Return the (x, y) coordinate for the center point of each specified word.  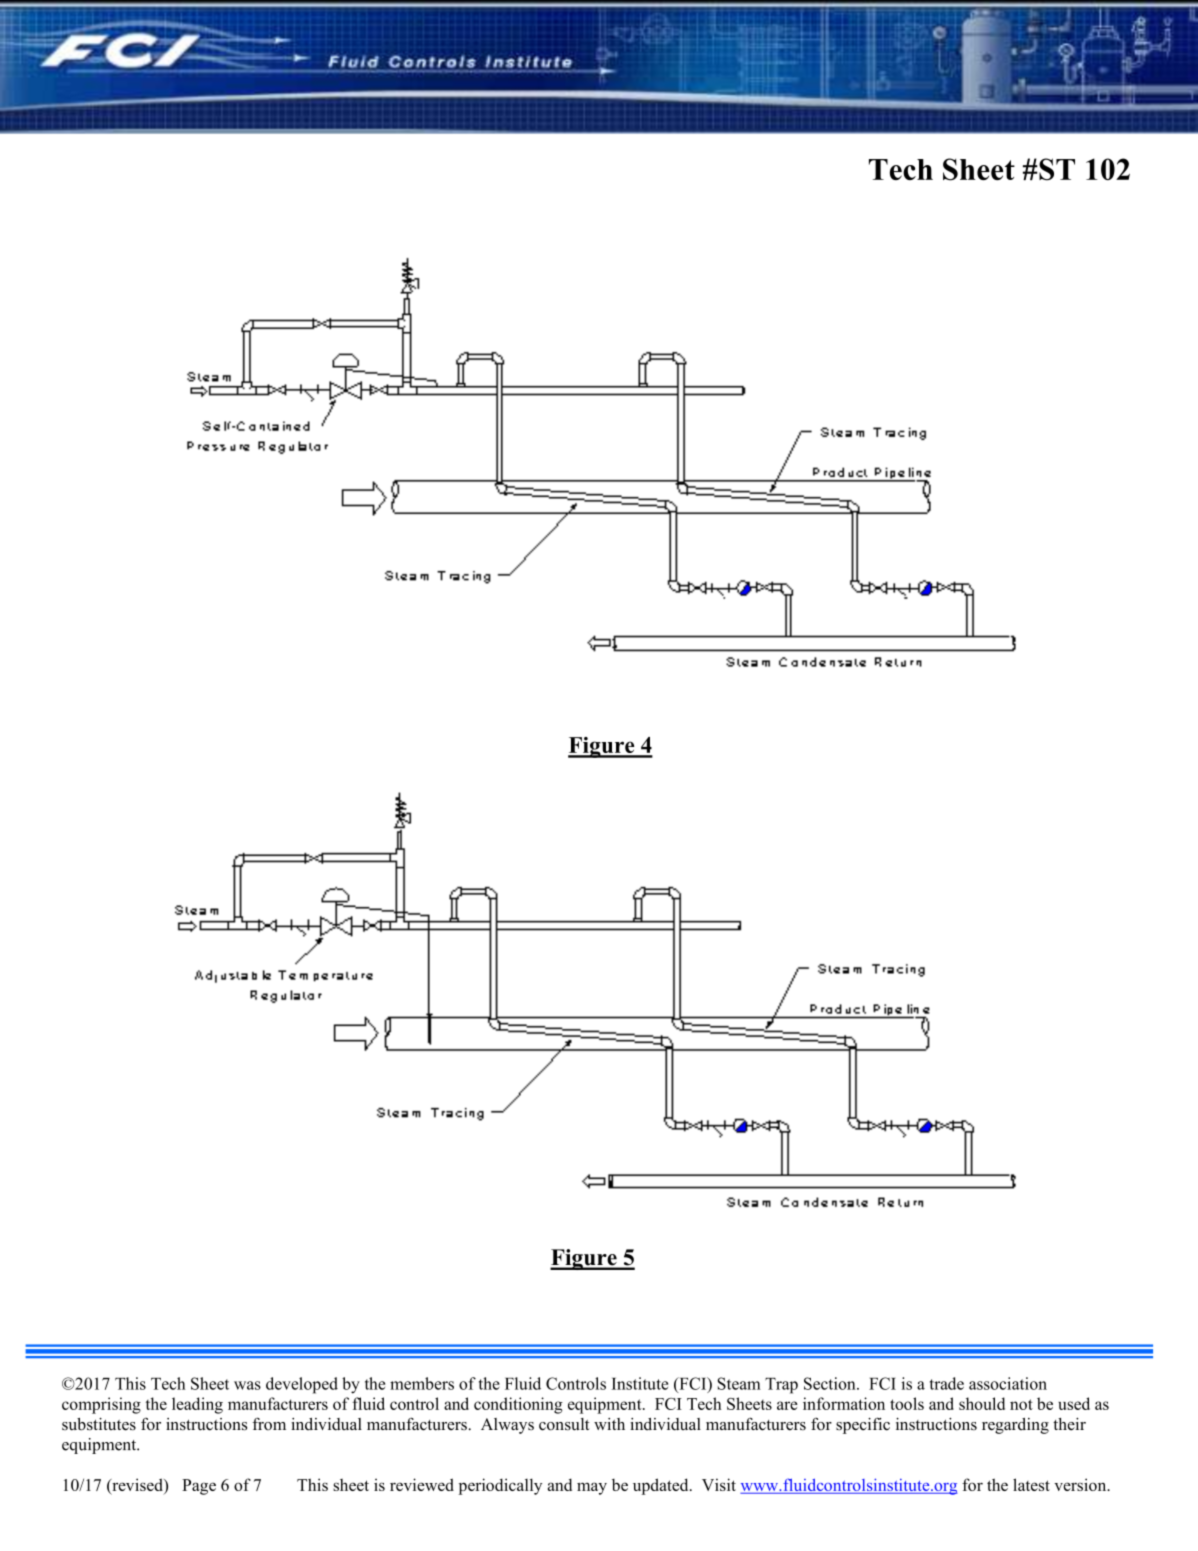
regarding (1015, 1426)
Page (199, 1487)
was (247, 1385)
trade (947, 1383)
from (269, 1424)
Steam (739, 1383)
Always (507, 1426)
